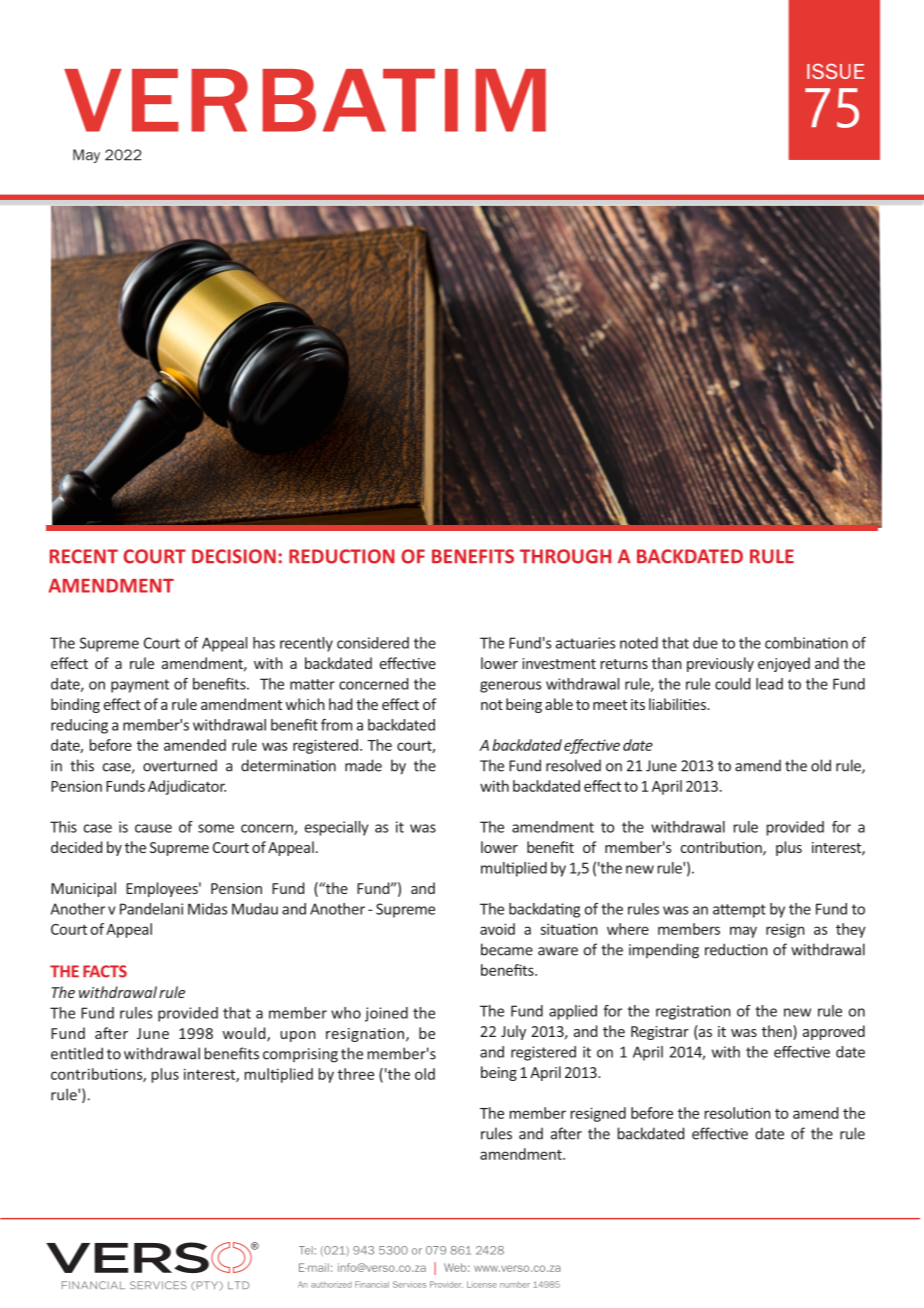  What do you see at coordinates (778, 1032) in the page?
I see `then` at bounding box center [778, 1032].
